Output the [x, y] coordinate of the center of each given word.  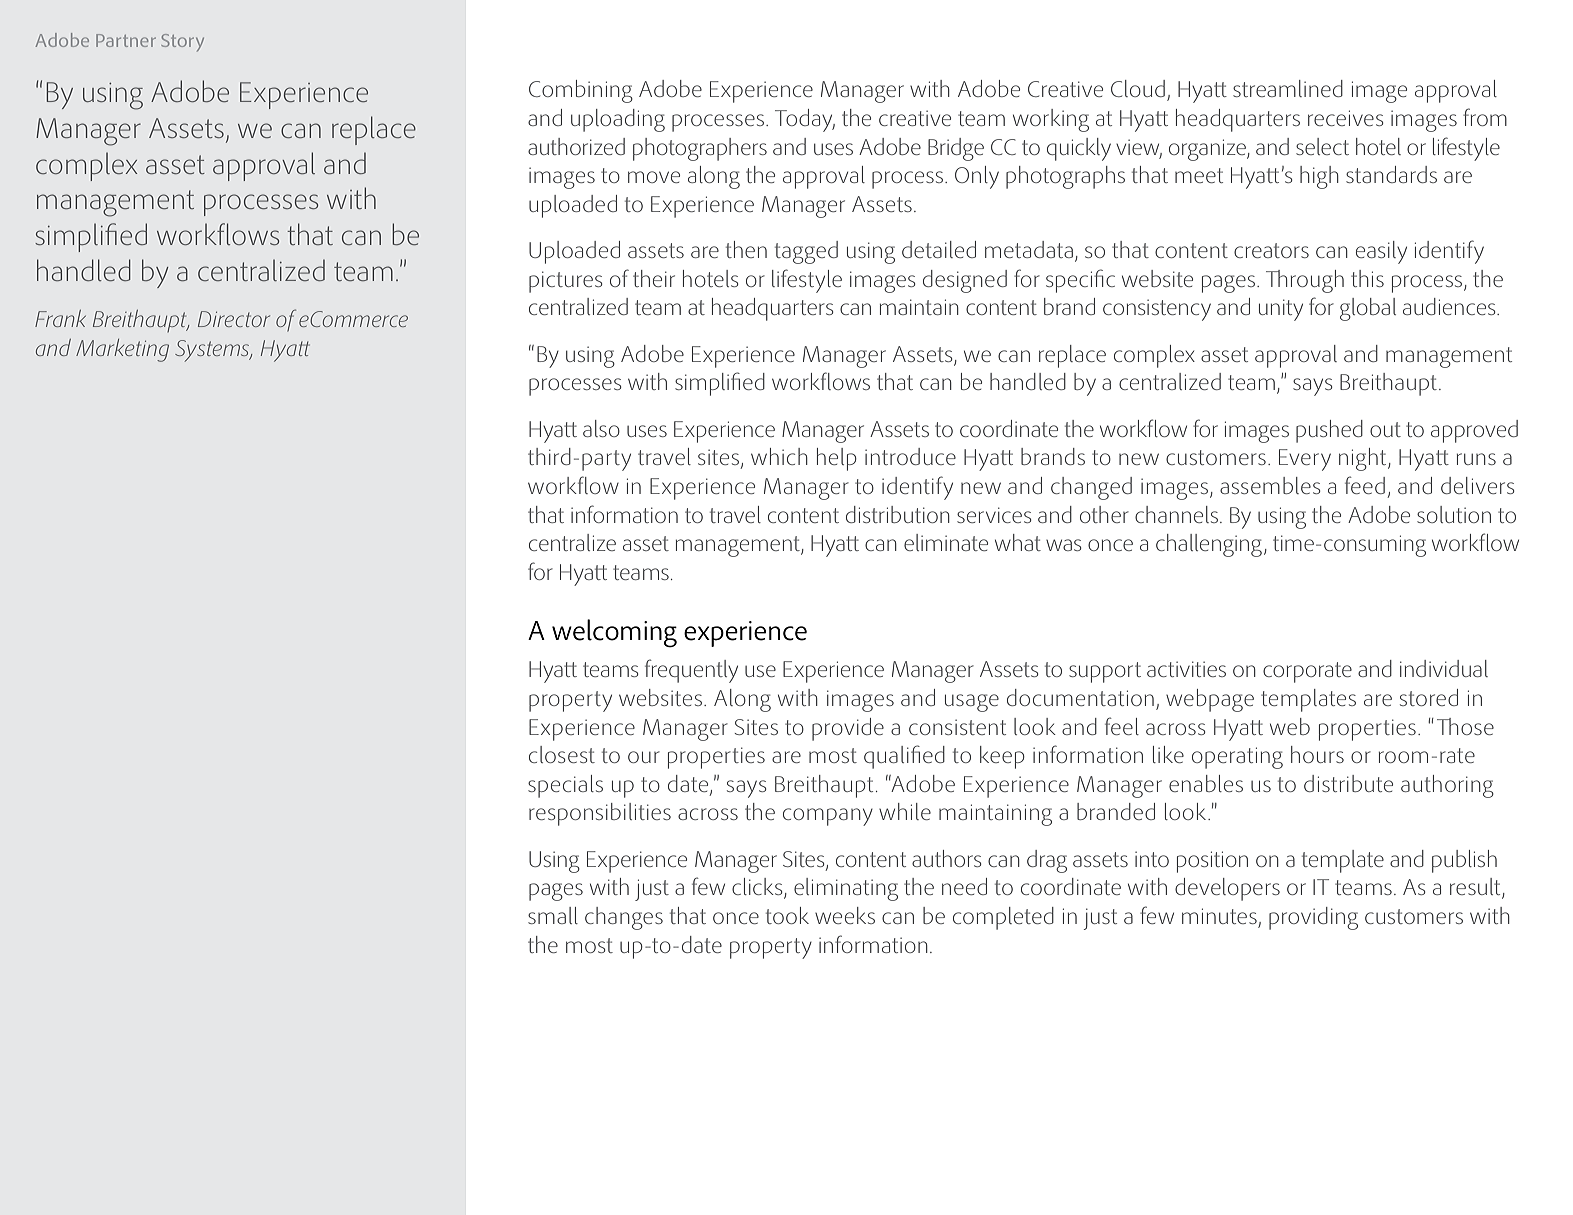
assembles [1270, 485]
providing [1313, 918]
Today [805, 120]
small [553, 915]
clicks [758, 888]
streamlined [1288, 88]
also [601, 428]
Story [182, 42]
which [779, 456]
